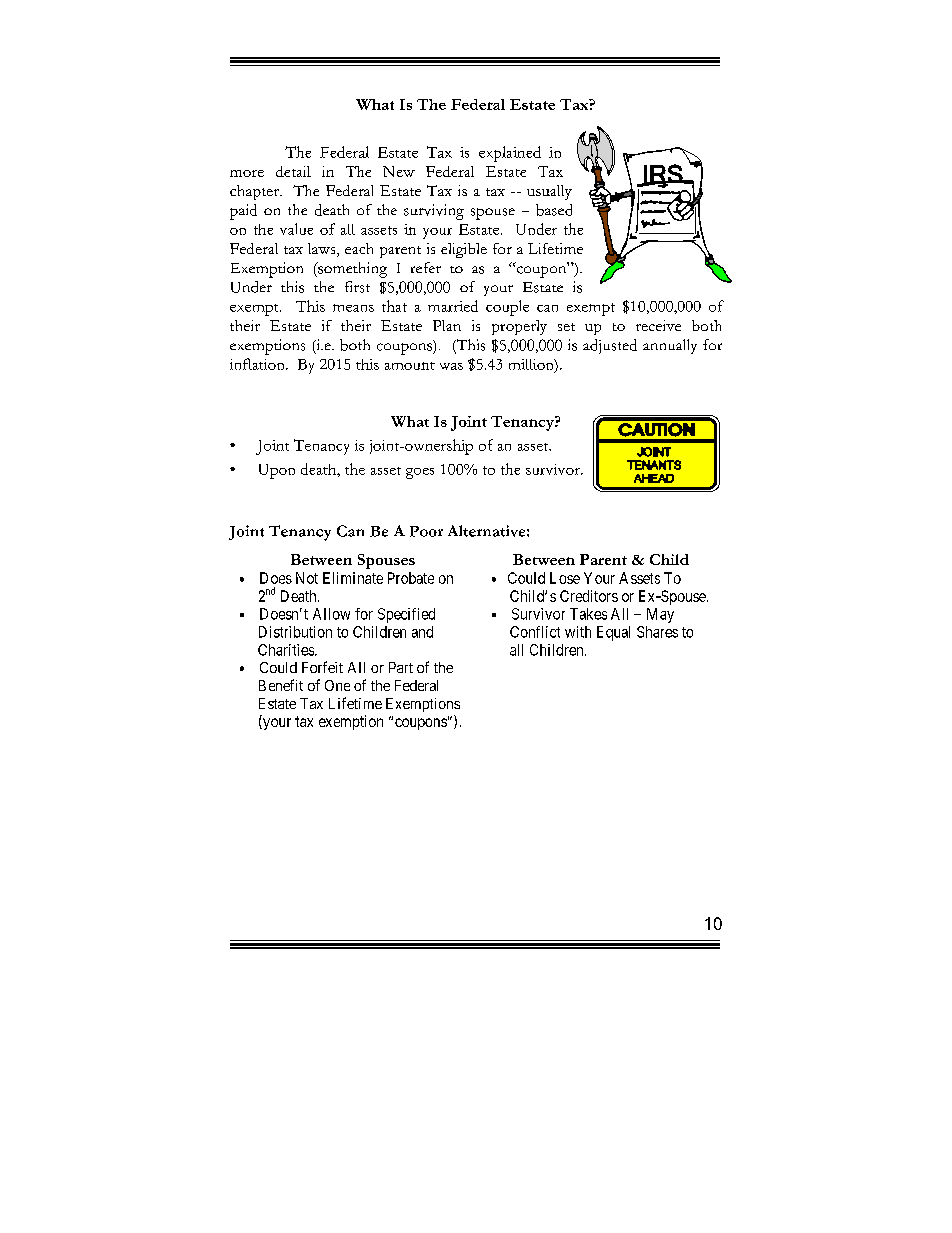 The image size is (952, 1233). I want to click on Lose, so click(565, 578).
